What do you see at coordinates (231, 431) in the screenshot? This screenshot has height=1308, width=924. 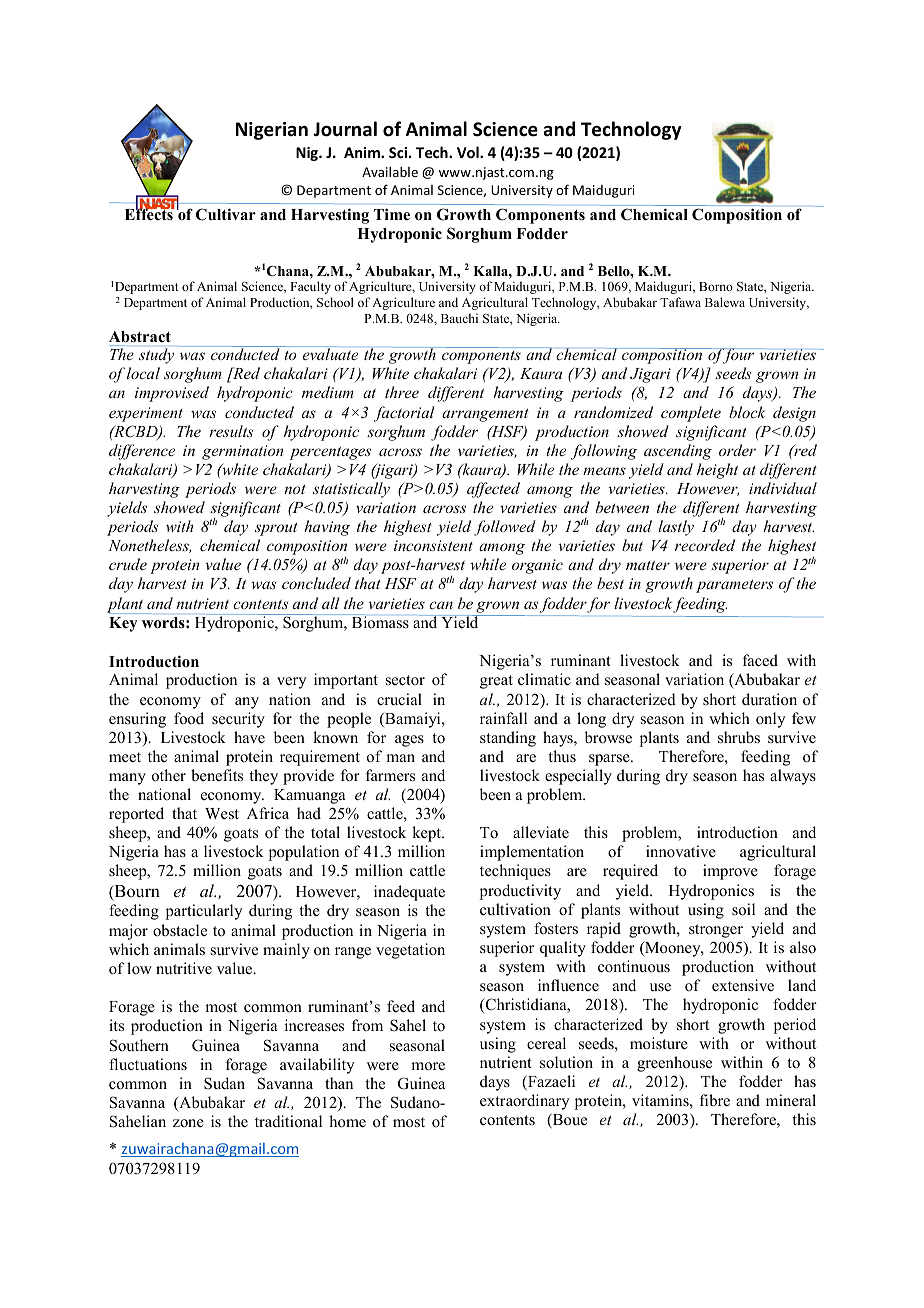 I see `results` at bounding box center [231, 431].
